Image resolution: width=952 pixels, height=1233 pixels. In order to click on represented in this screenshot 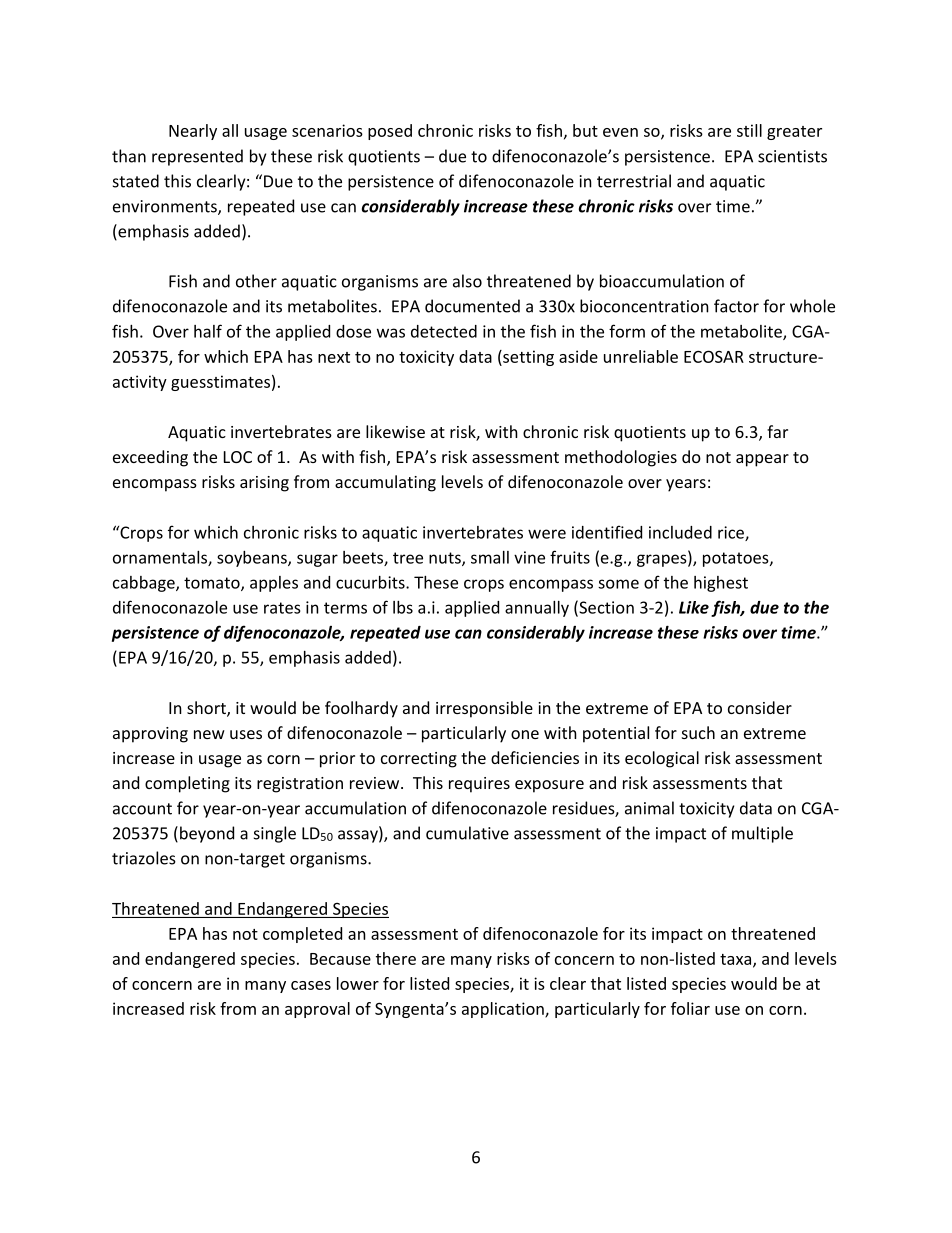, I will do `click(197, 157)`.
